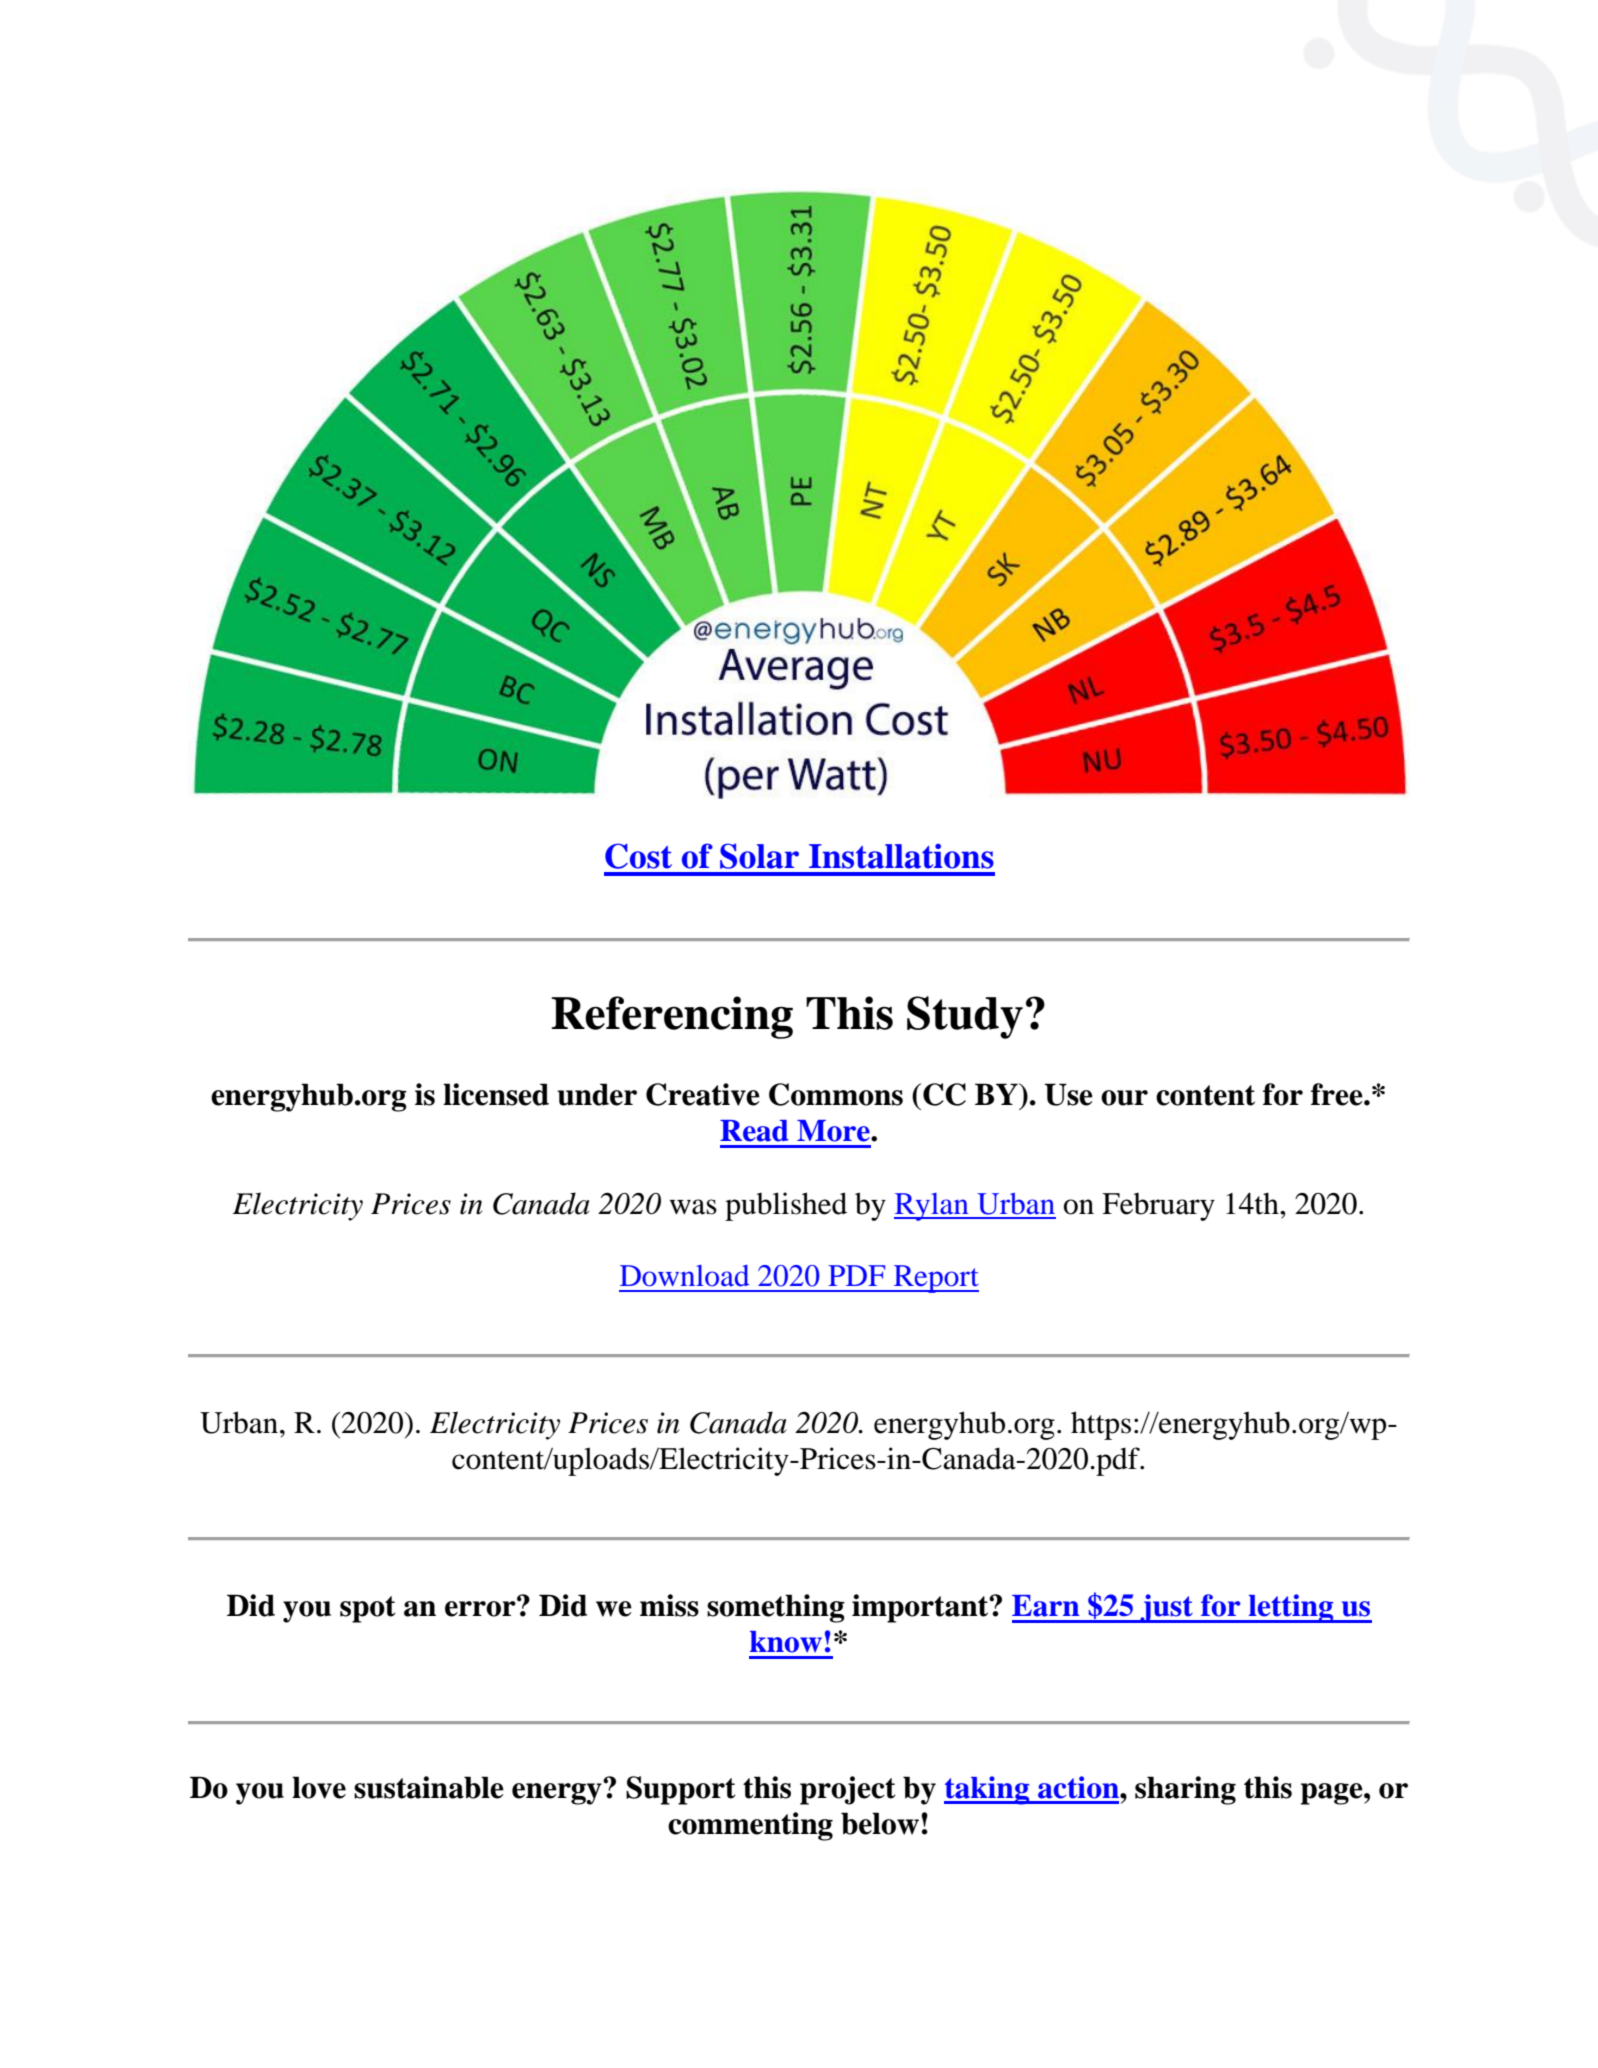 This image has width=1598, height=2068. Describe the element at coordinates (901, 856) in the image. I see `Installations` at that location.
